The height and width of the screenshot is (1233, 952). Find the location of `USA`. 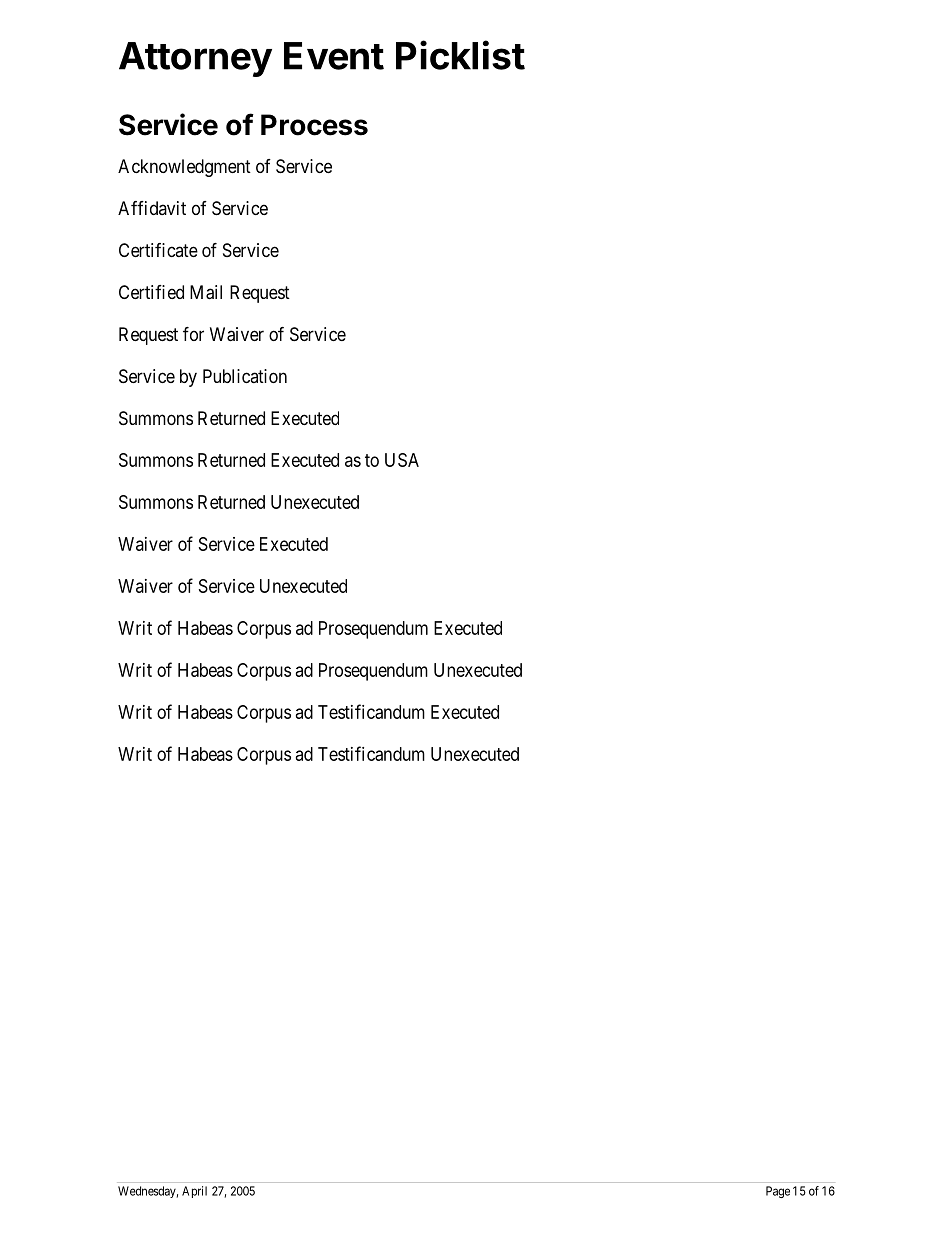

USA is located at coordinates (402, 460).
